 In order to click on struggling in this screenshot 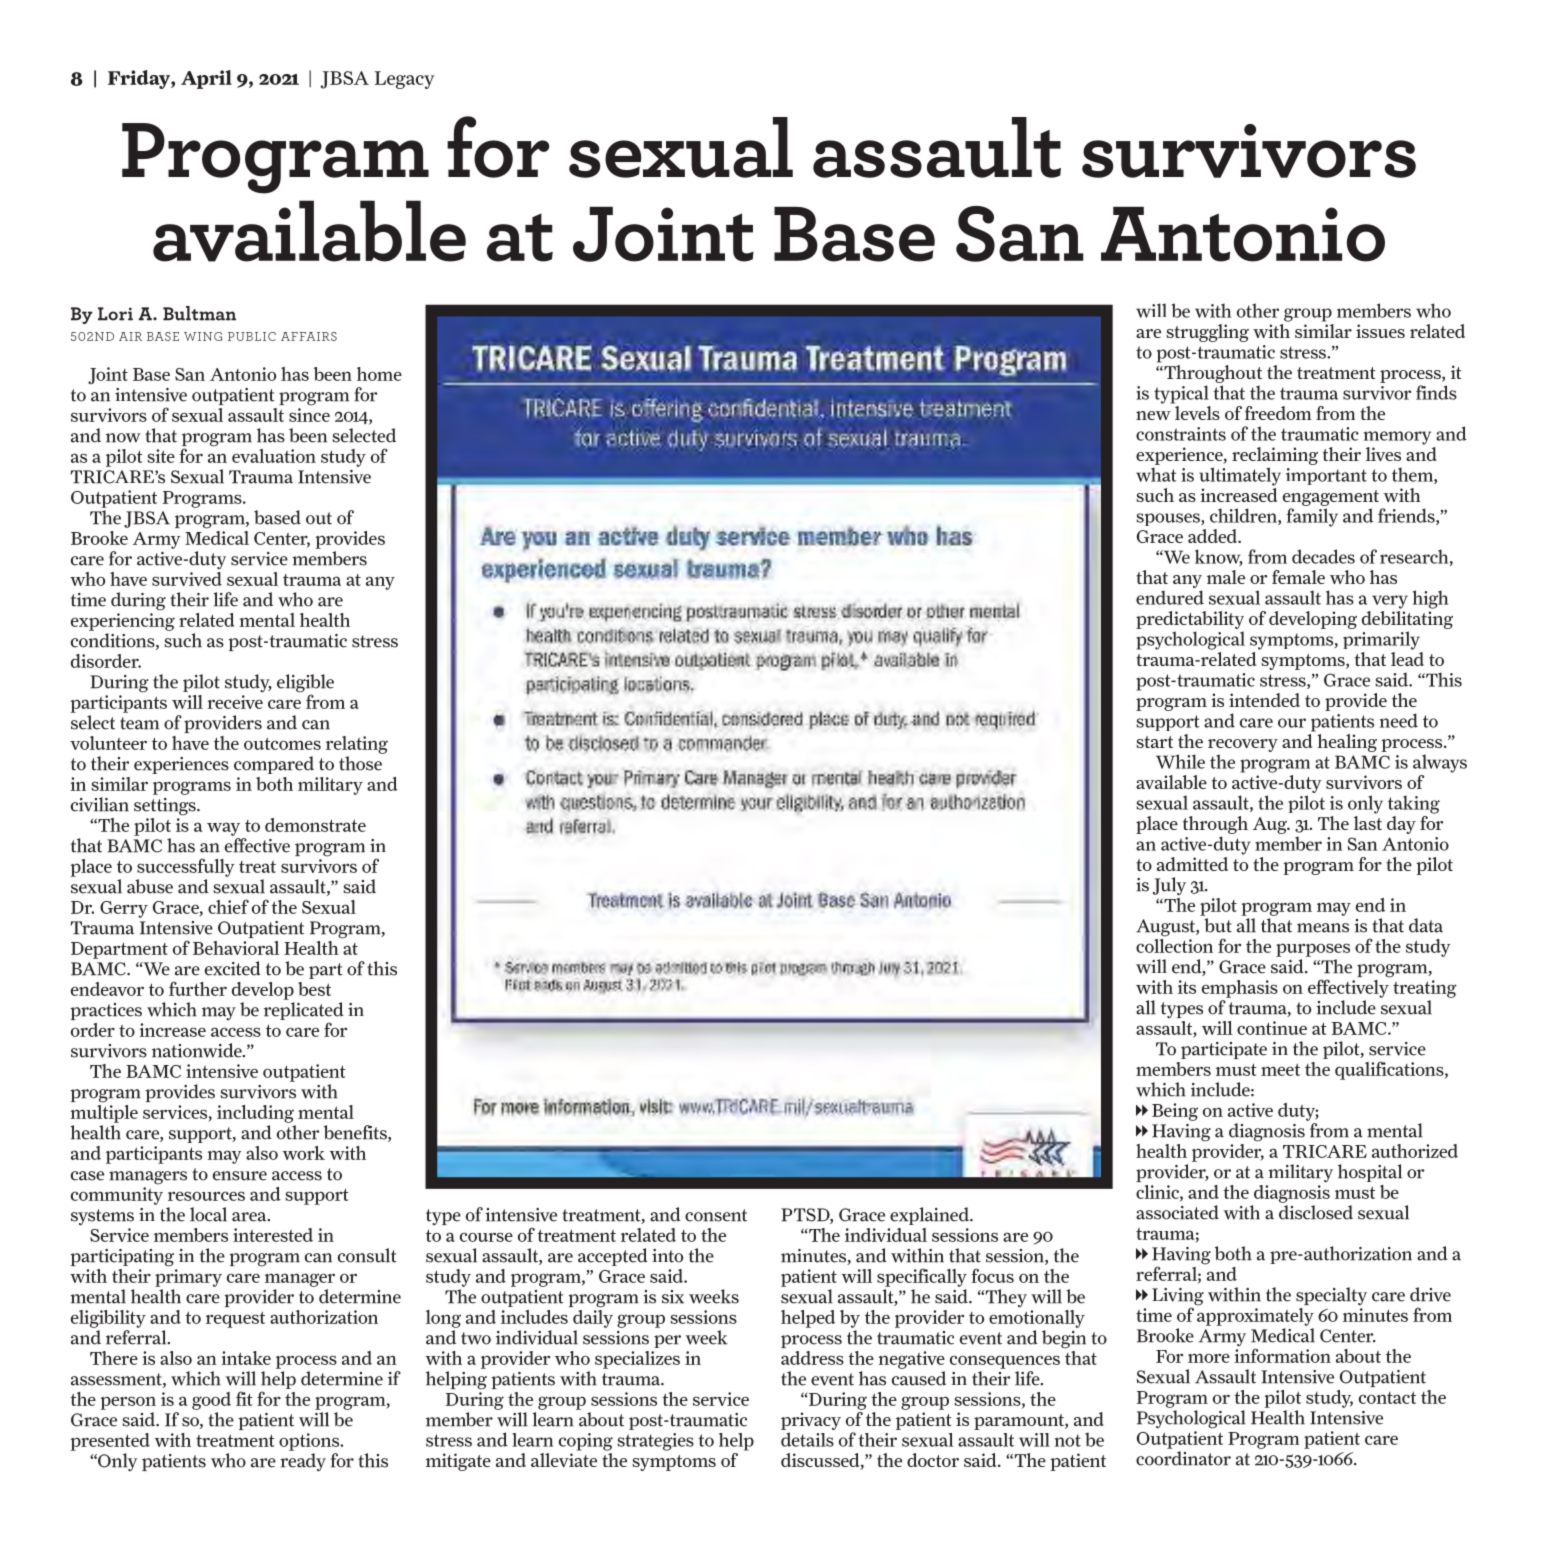, I will do `click(1207, 333)`.
